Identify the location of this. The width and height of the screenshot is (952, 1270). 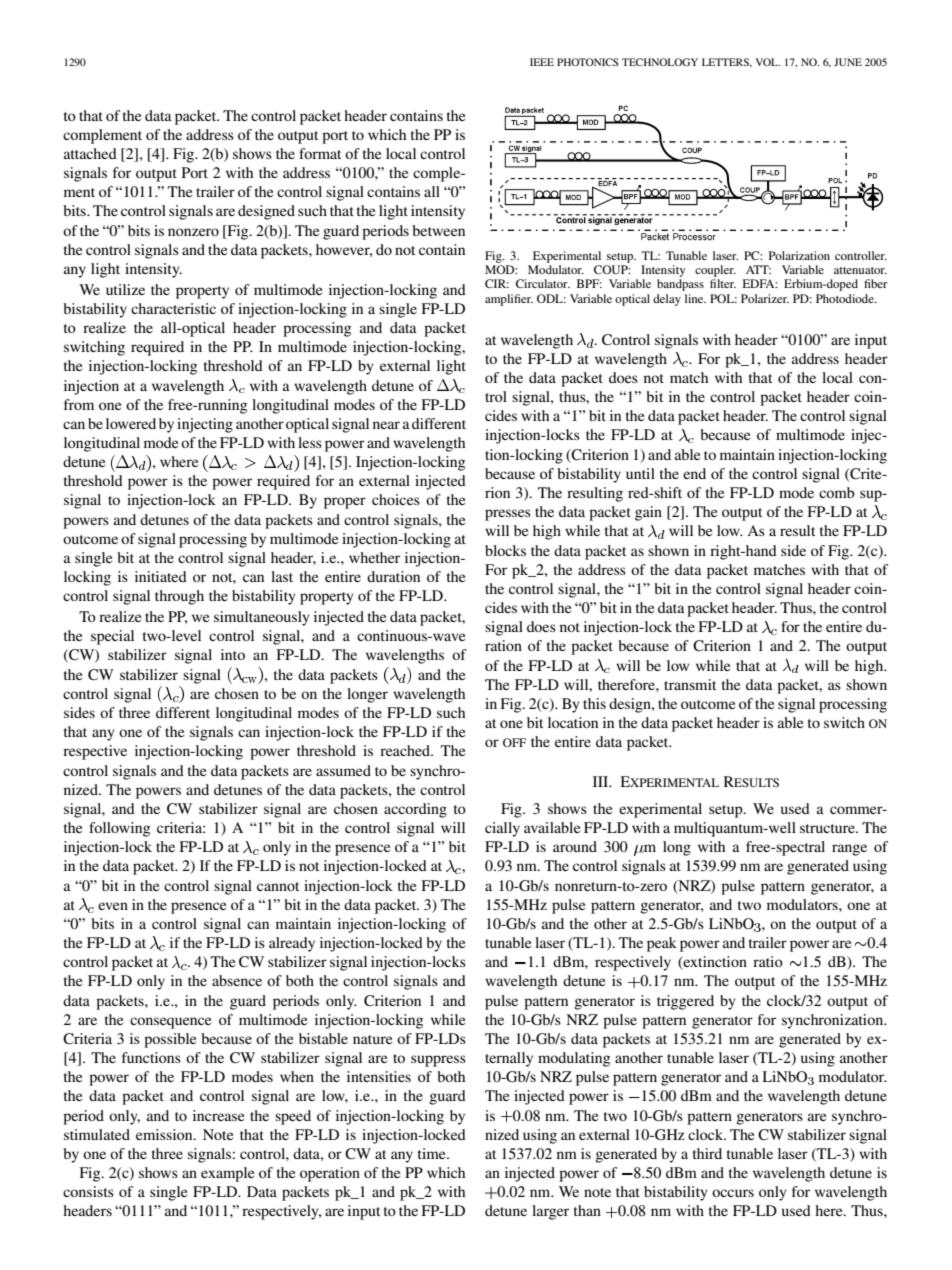
(594, 703).
